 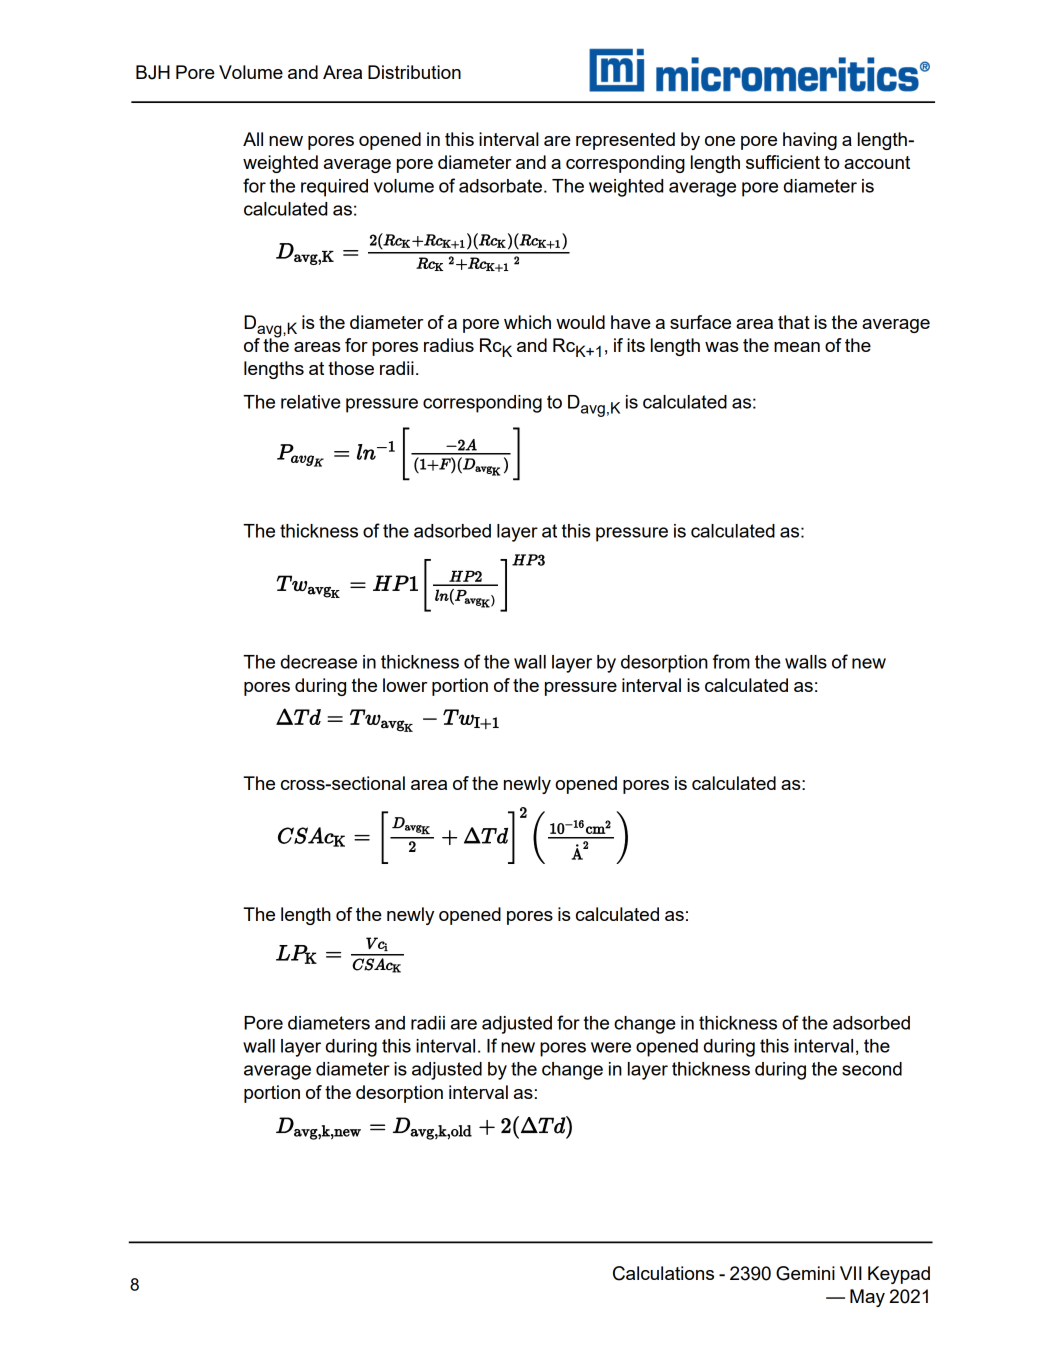 What do you see at coordinates (625, 141) in the screenshot?
I see `represented` at bounding box center [625, 141].
